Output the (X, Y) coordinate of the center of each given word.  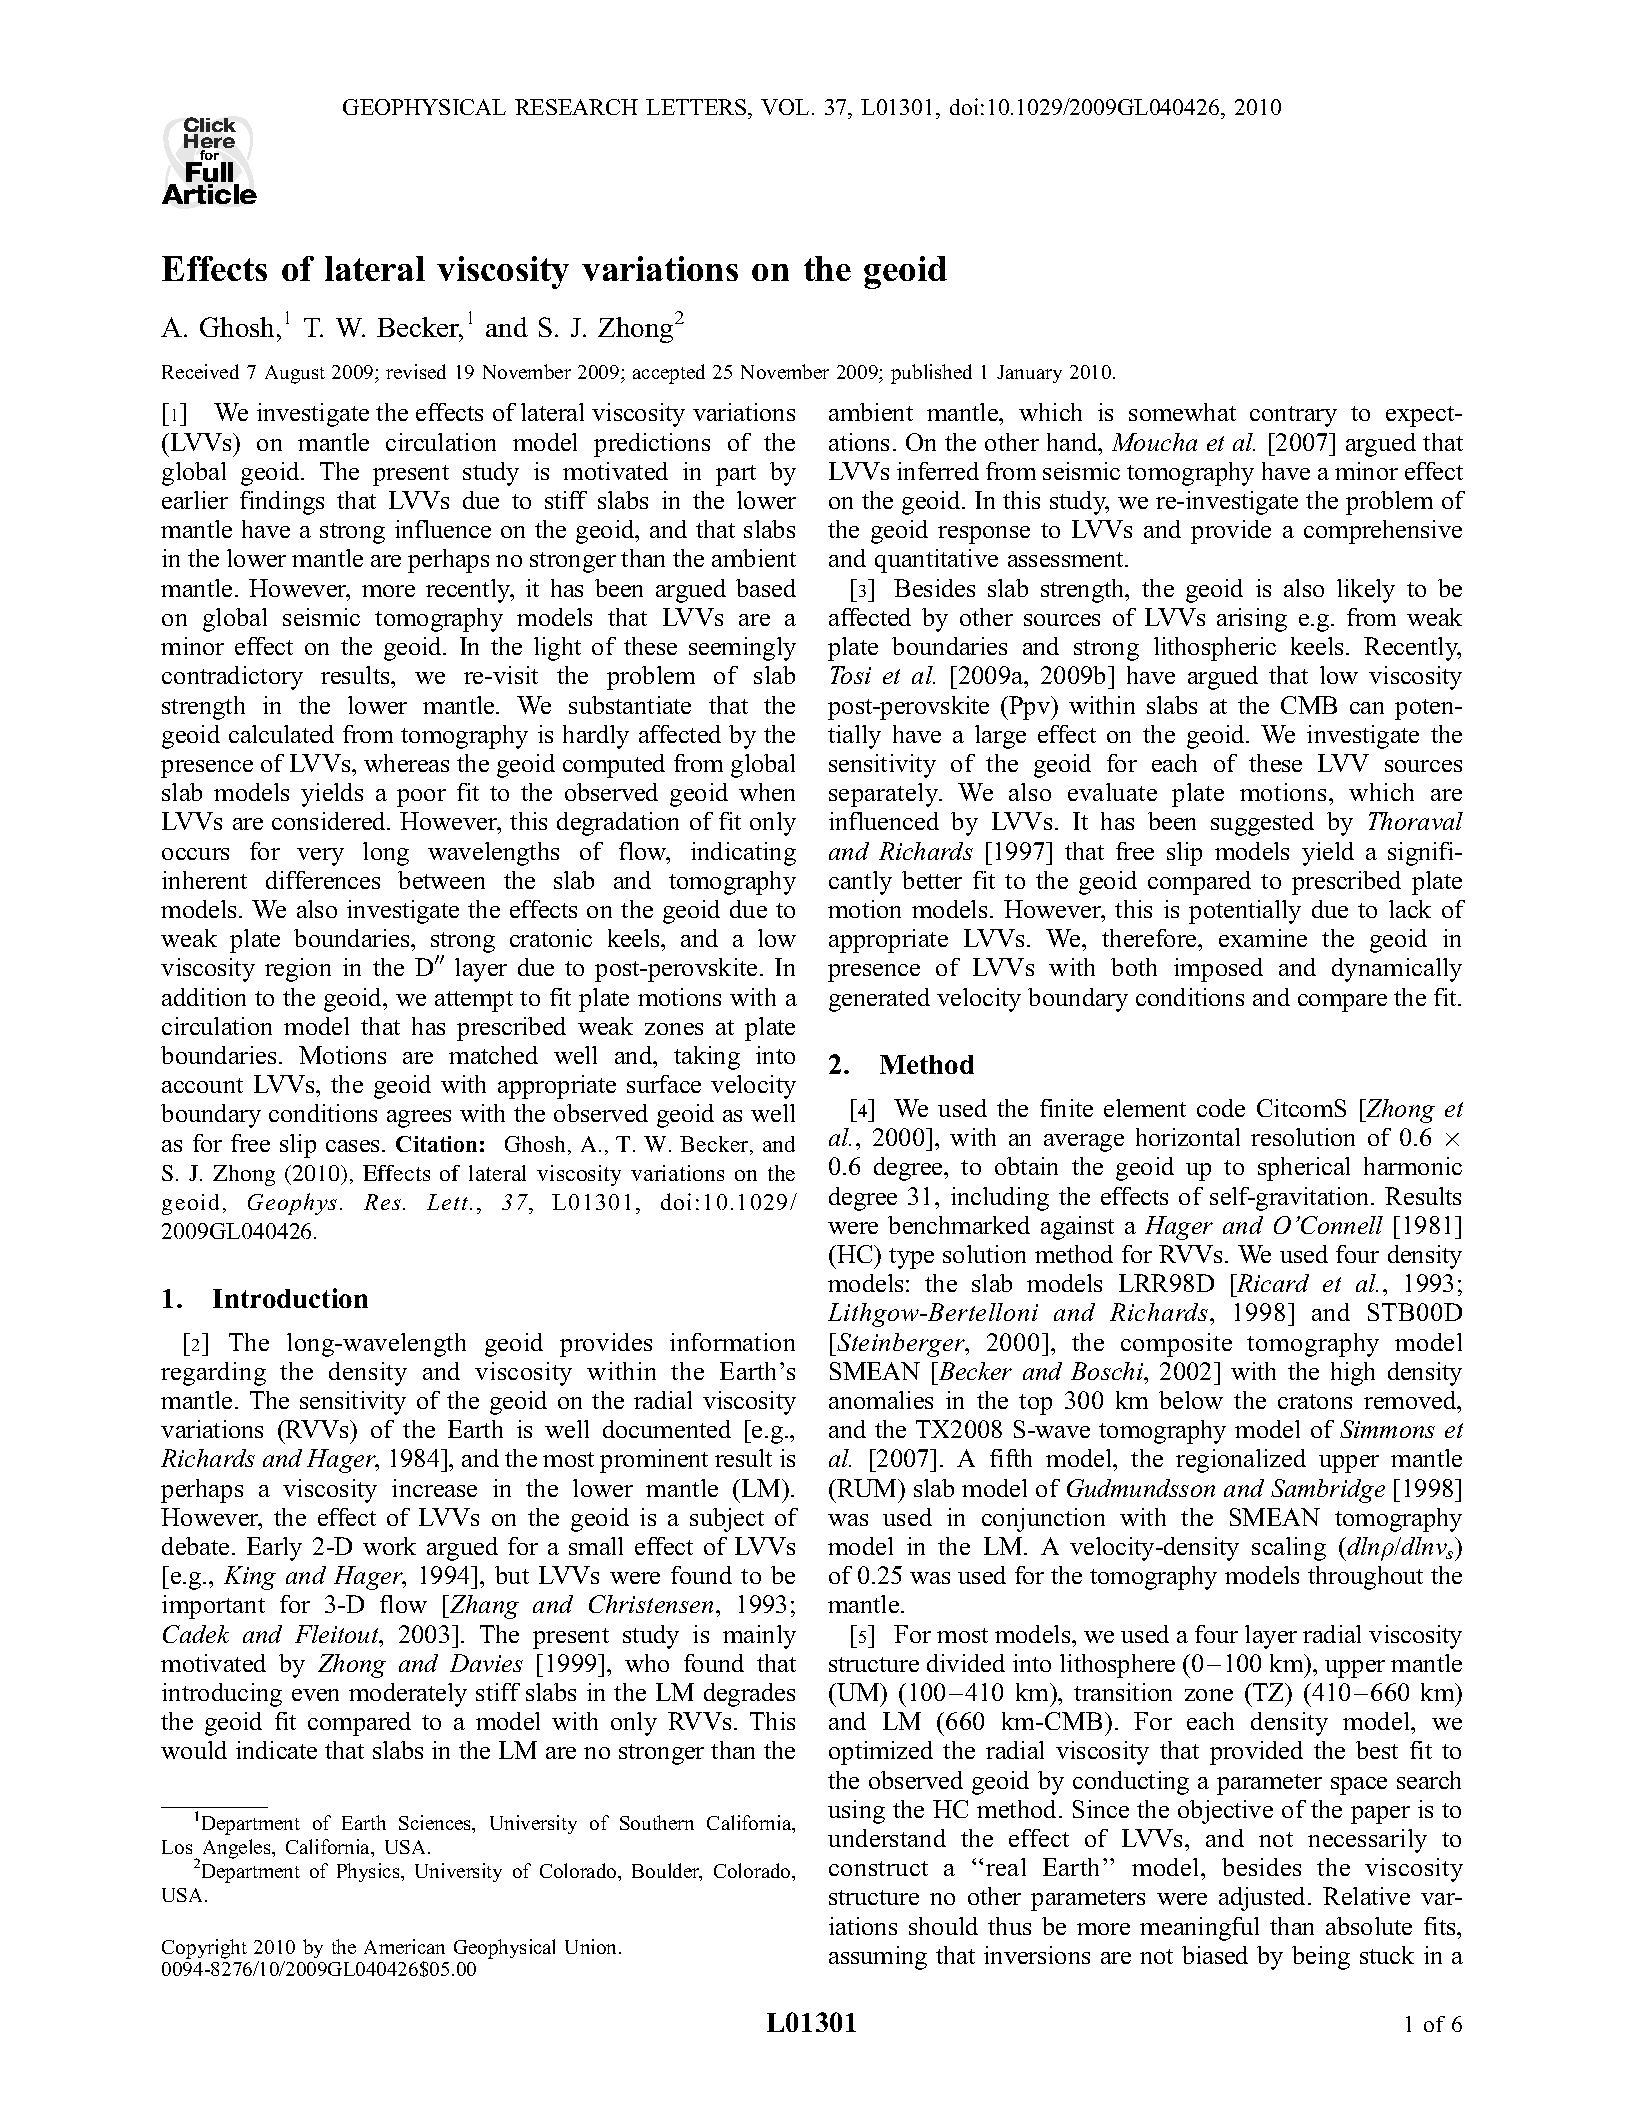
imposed (1218, 970)
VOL (785, 107)
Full (211, 173)
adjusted (1264, 1899)
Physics (369, 1872)
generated (879, 1000)
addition (204, 997)
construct (878, 1868)
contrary (1293, 416)
